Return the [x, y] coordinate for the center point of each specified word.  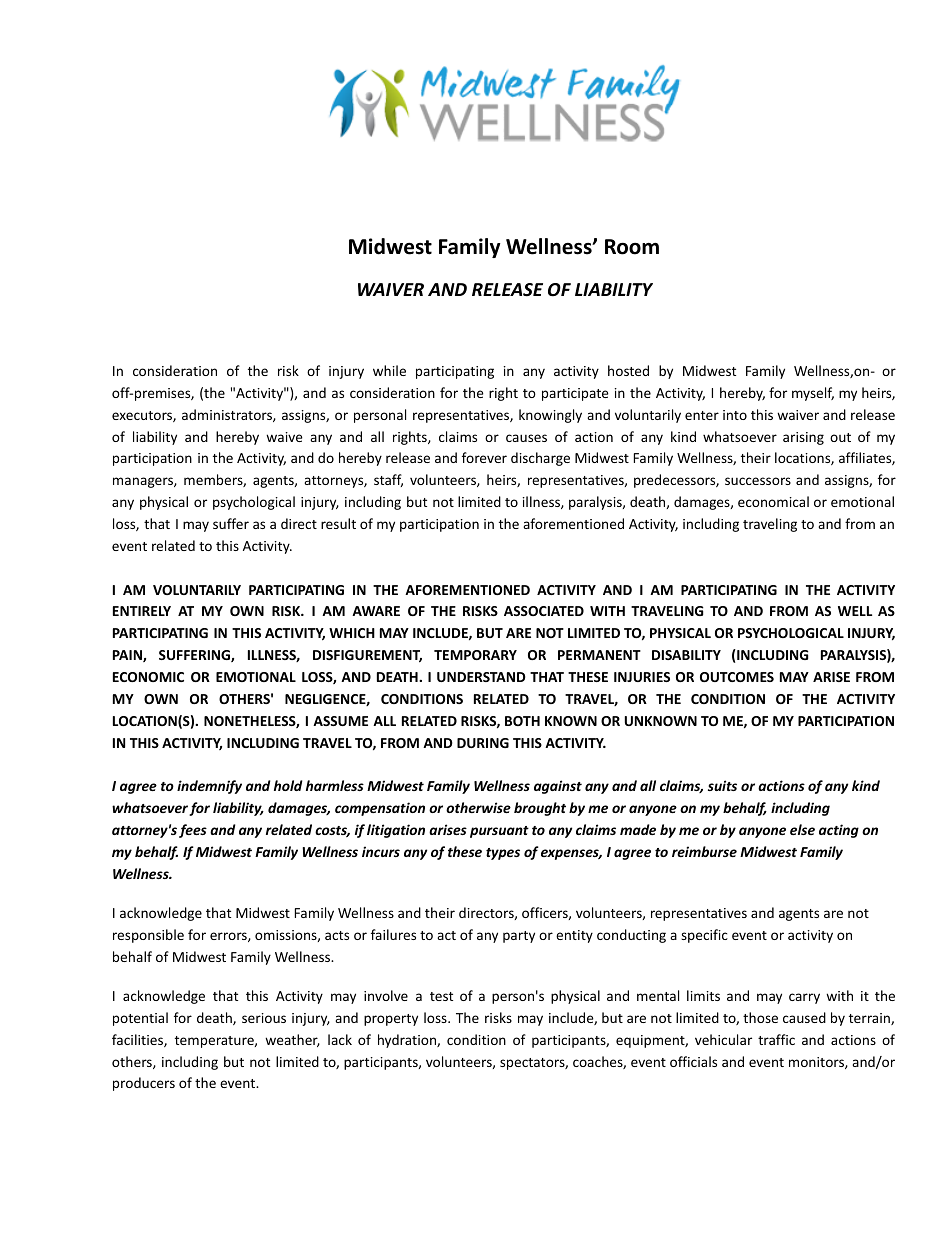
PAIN [128, 656]
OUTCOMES [737, 677]
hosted [628, 370]
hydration [408, 1041]
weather [292, 1040]
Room [632, 247]
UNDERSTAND [481, 677]
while [389, 370]
